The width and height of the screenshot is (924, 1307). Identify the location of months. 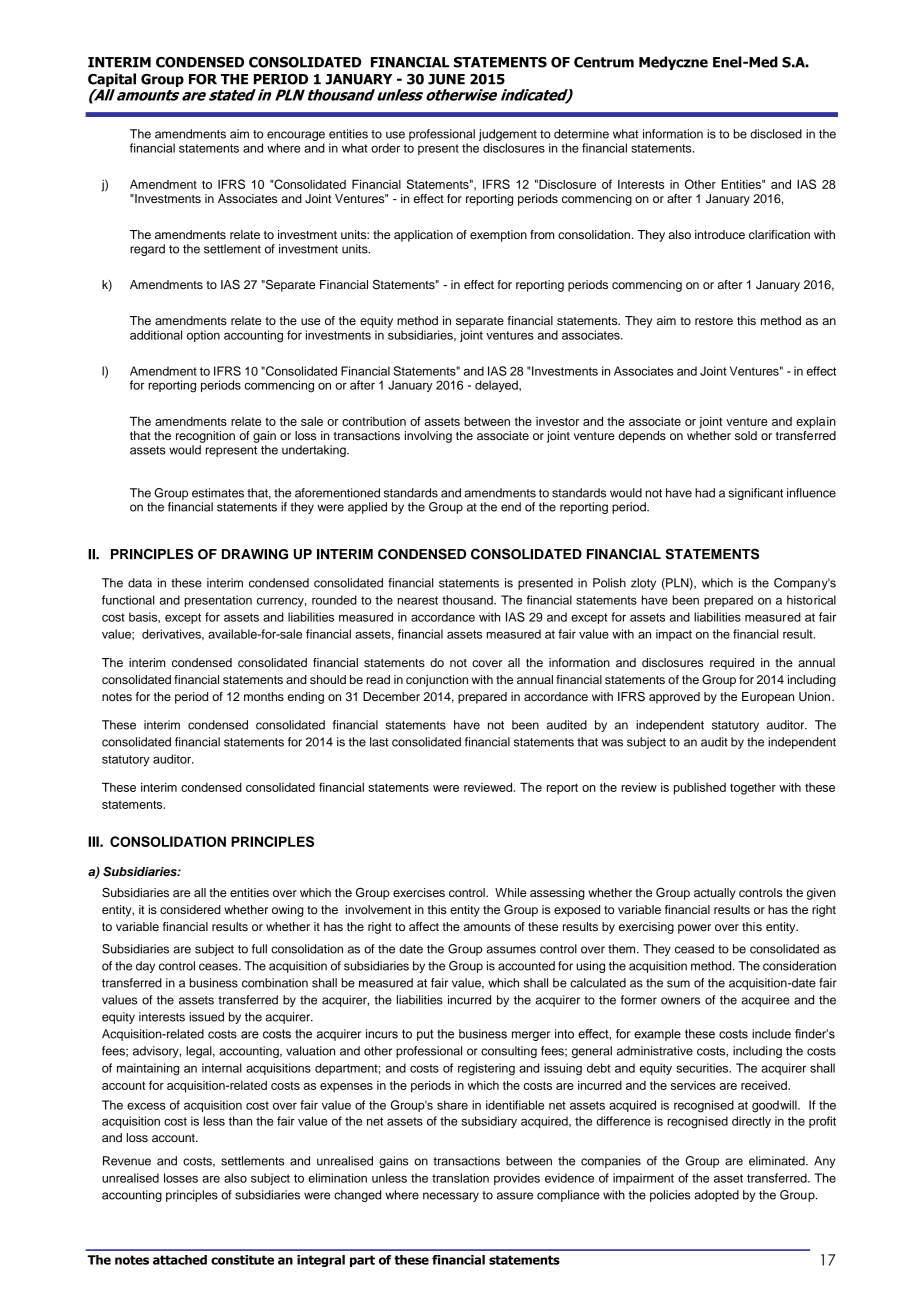
(264, 696).
